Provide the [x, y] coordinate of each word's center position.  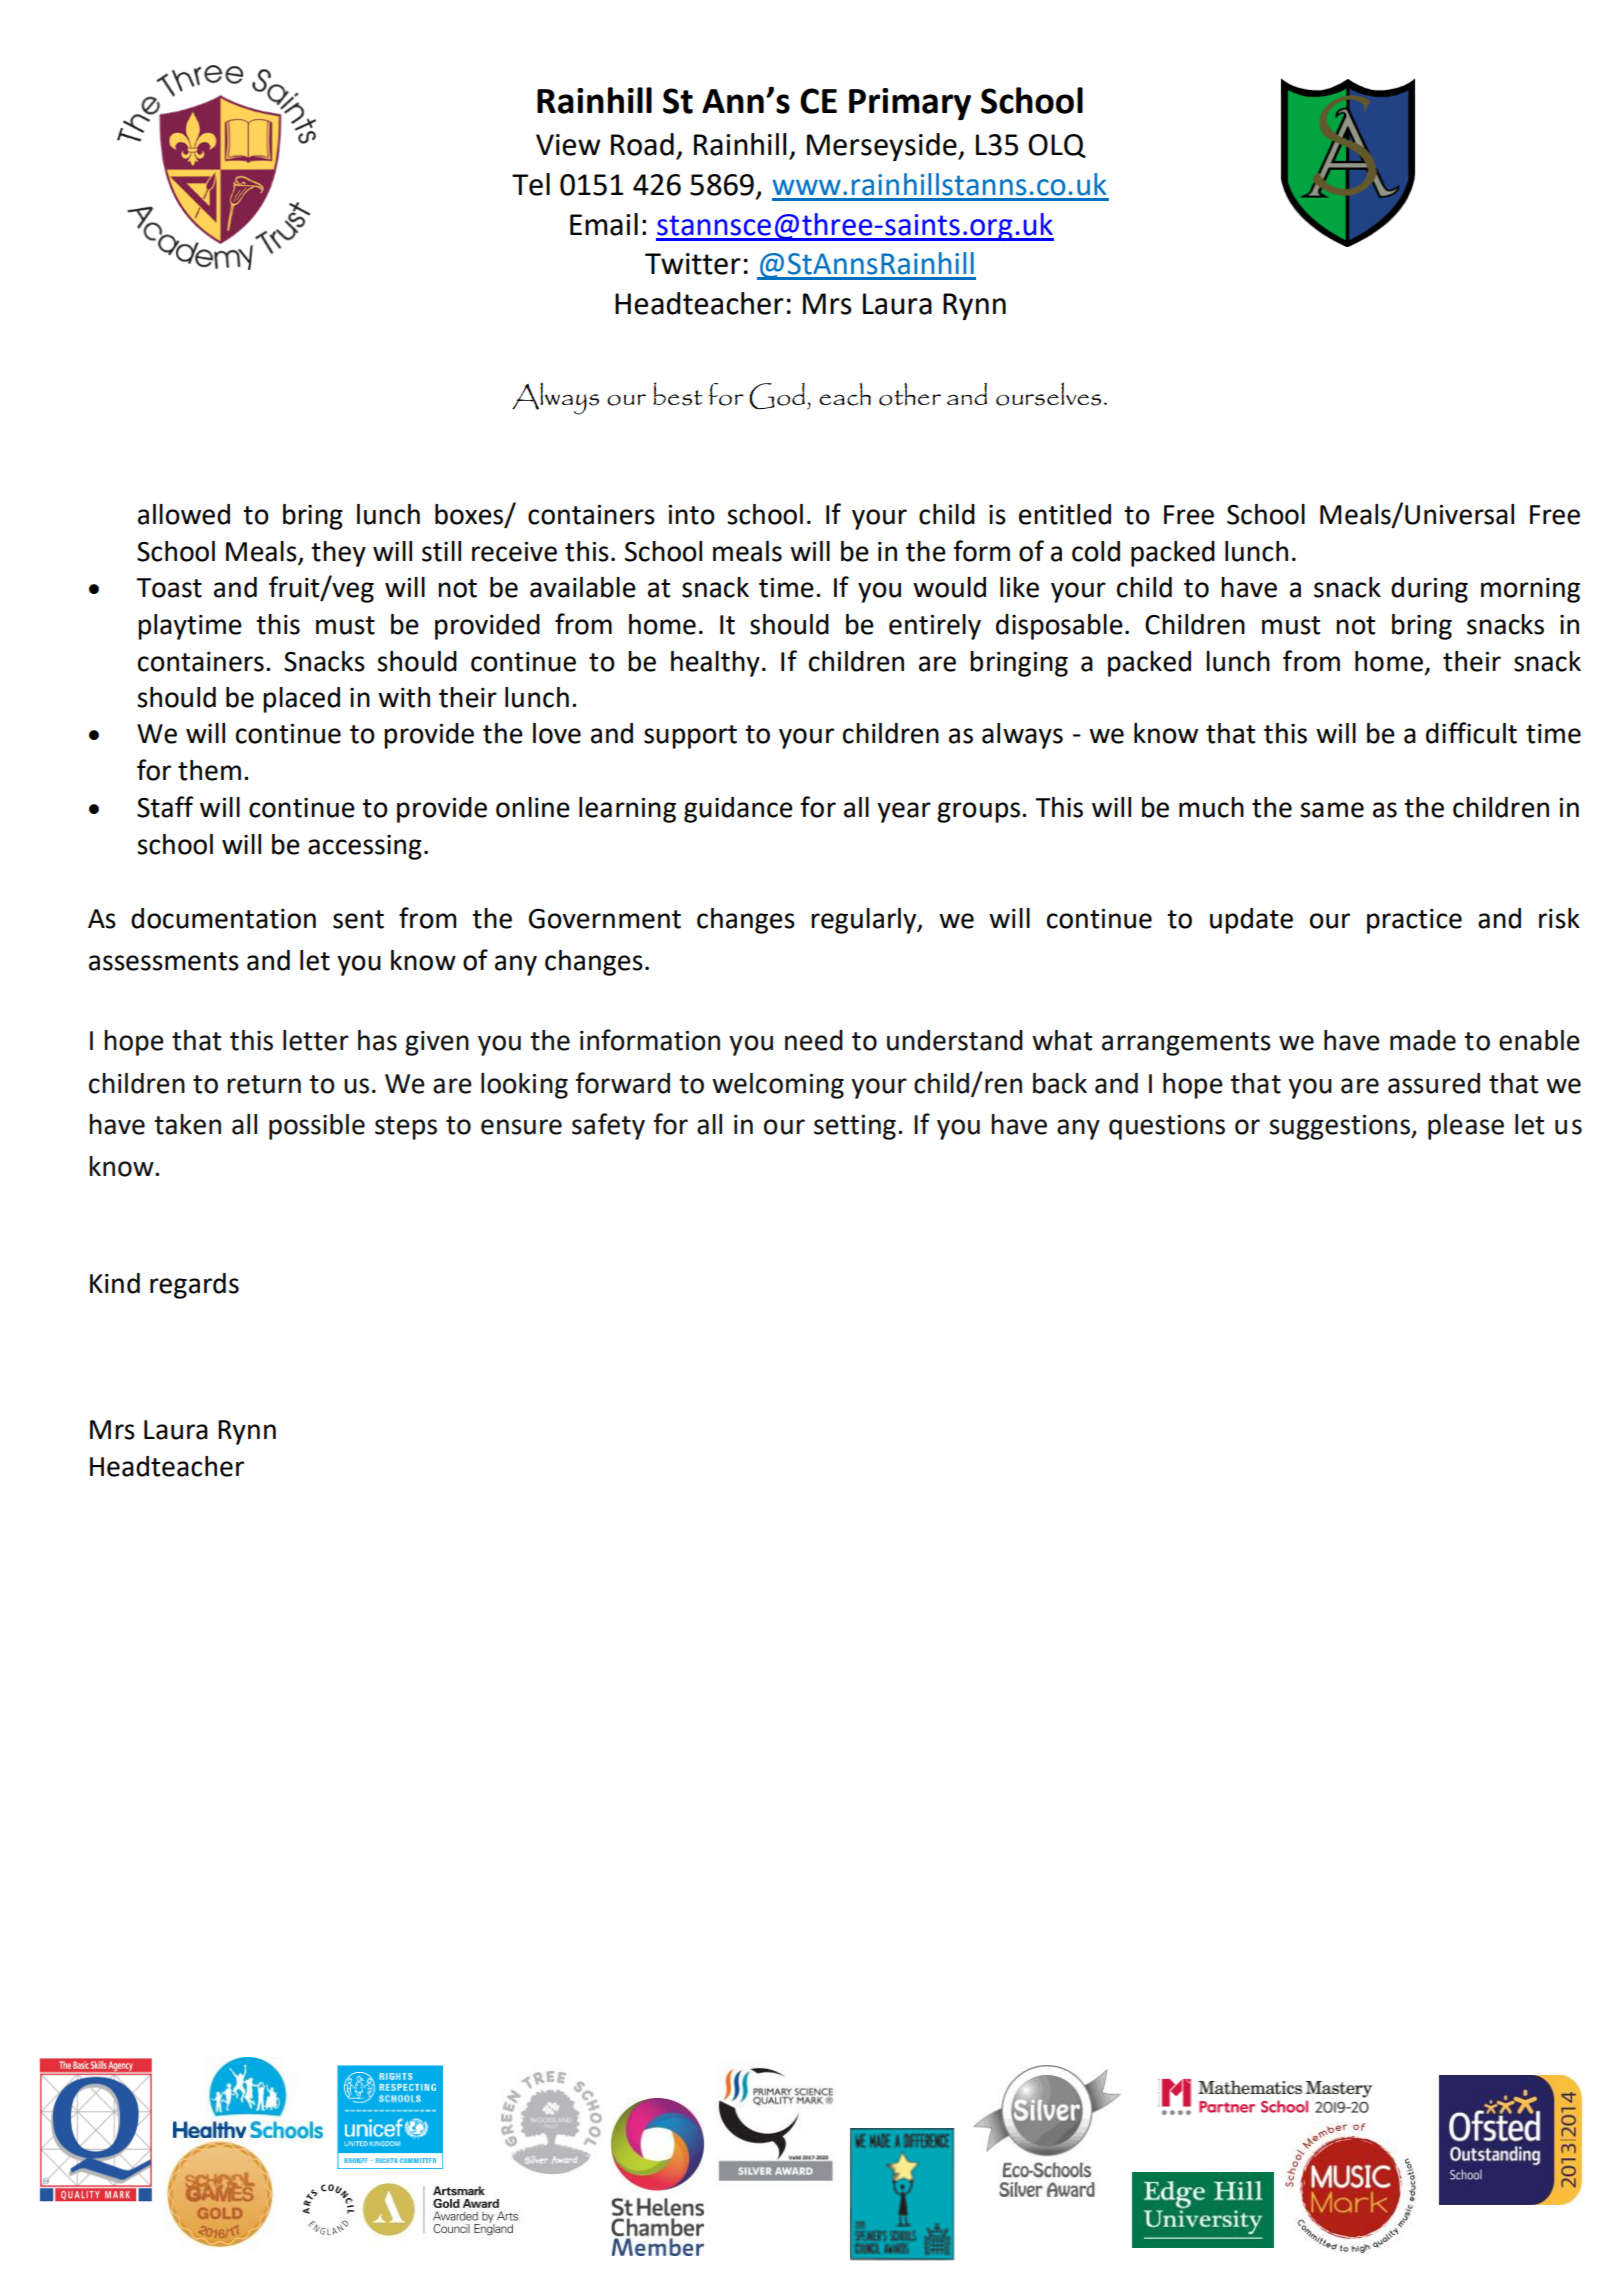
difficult [1471, 733]
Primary [910, 104]
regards [194, 1286]
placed [301, 700]
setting [855, 1127]
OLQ [1057, 146]
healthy [715, 664]
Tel [531, 184]
